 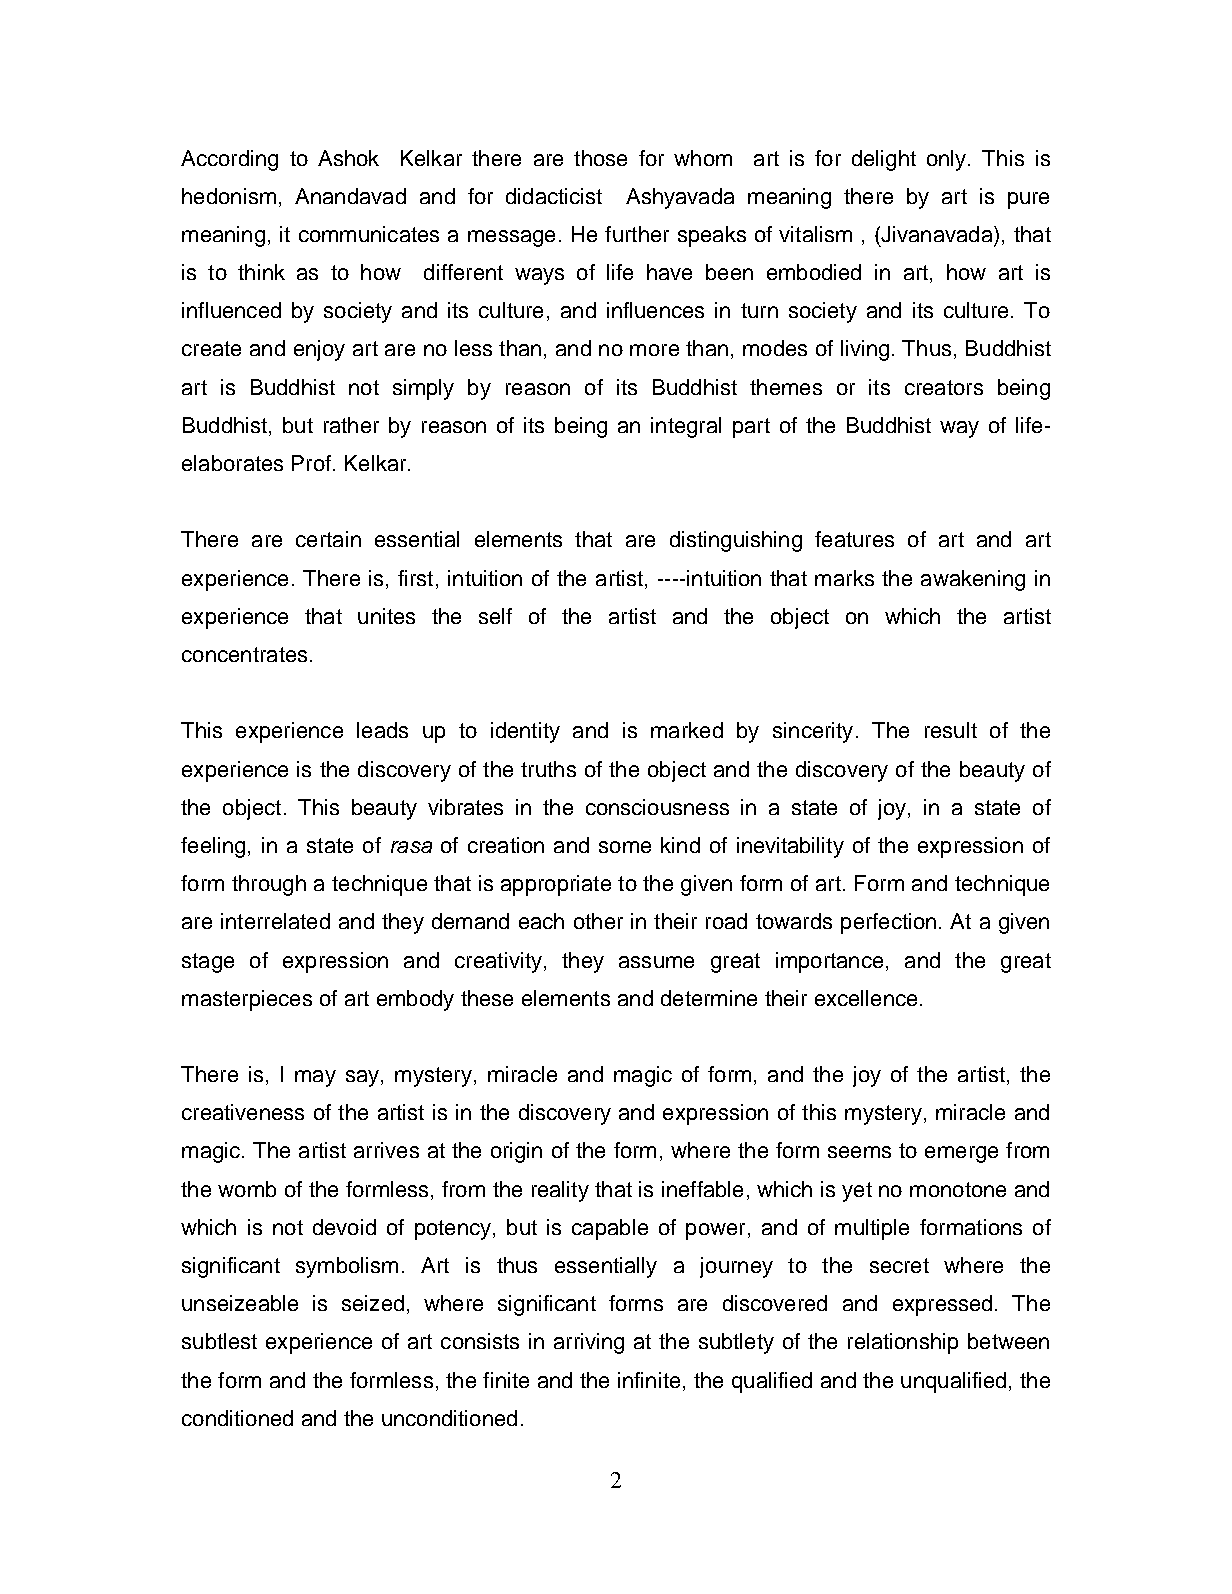 I want to click on leads, so click(x=382, y=730).
